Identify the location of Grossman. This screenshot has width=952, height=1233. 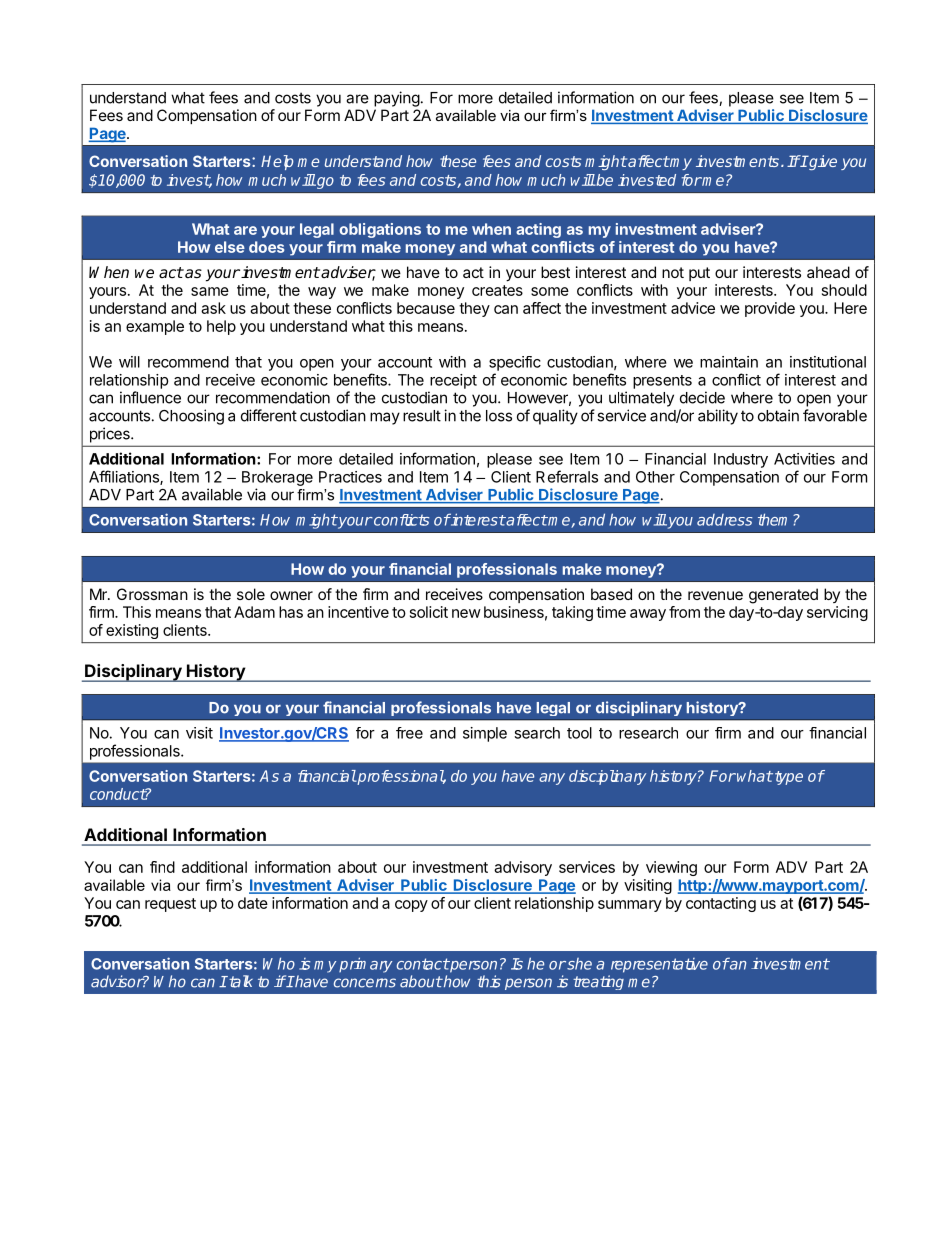
(152, 594).
